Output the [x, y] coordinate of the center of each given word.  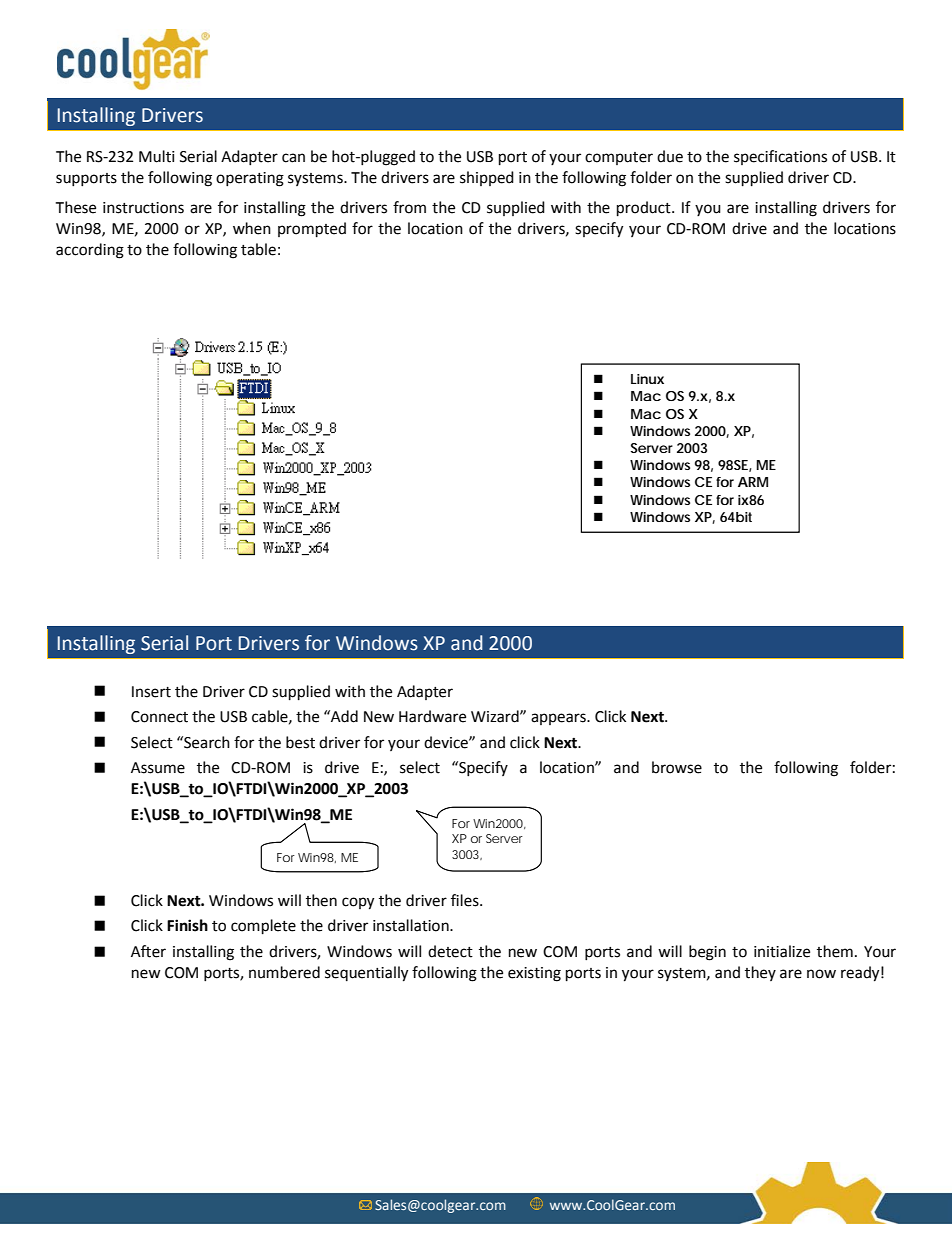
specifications [780, 157]
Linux [647, 379]
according [90, 251]
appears [559, 719]
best [300, 742]
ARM [753, 482]
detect [450, 951]
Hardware [432, 716]
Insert [151, 692]
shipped [487, 178]
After [148, 951]
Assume [158, 768]
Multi [157, 156]
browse [677, 767]
